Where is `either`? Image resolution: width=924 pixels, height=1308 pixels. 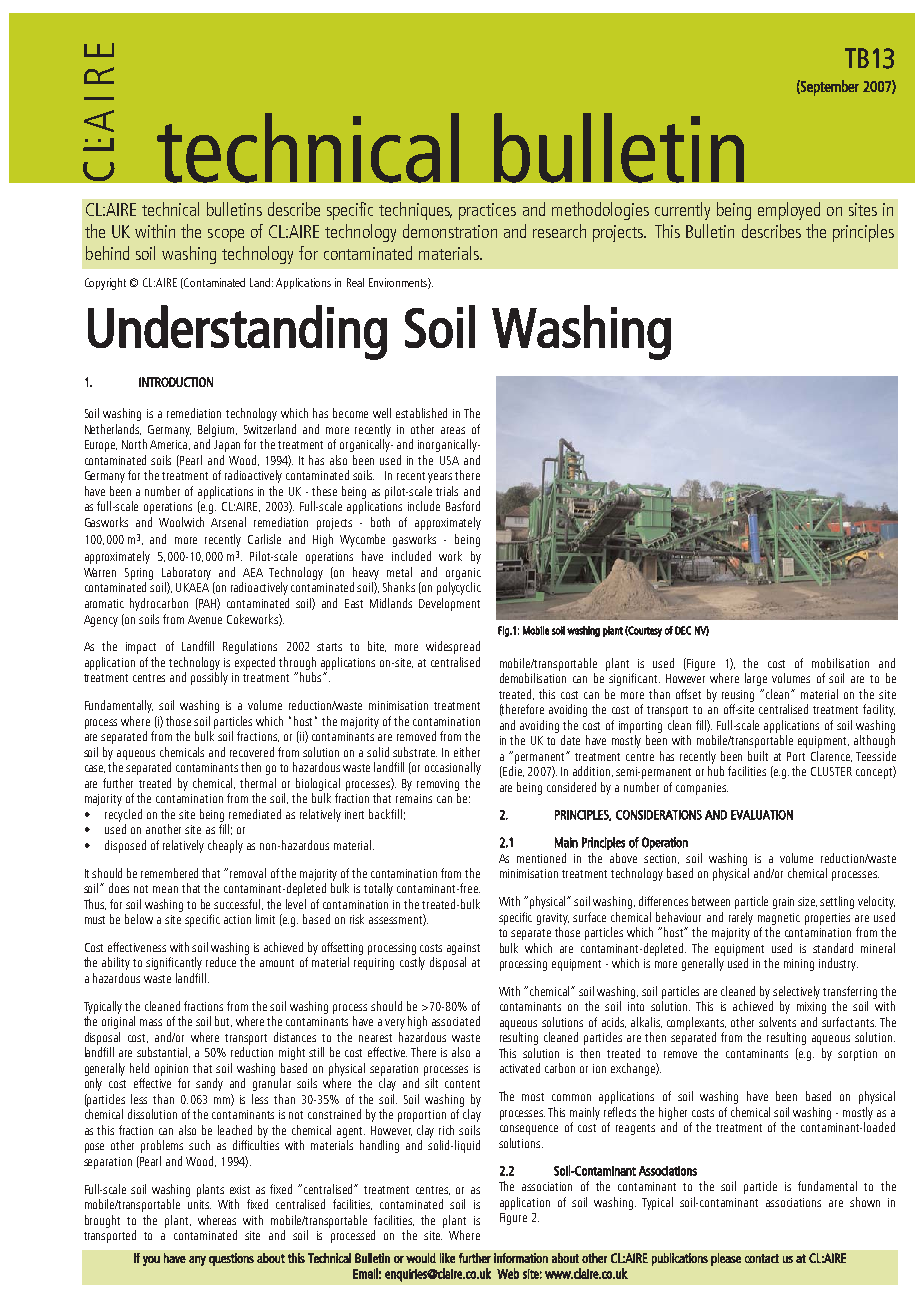 either is located at coordinates (467, 752).
